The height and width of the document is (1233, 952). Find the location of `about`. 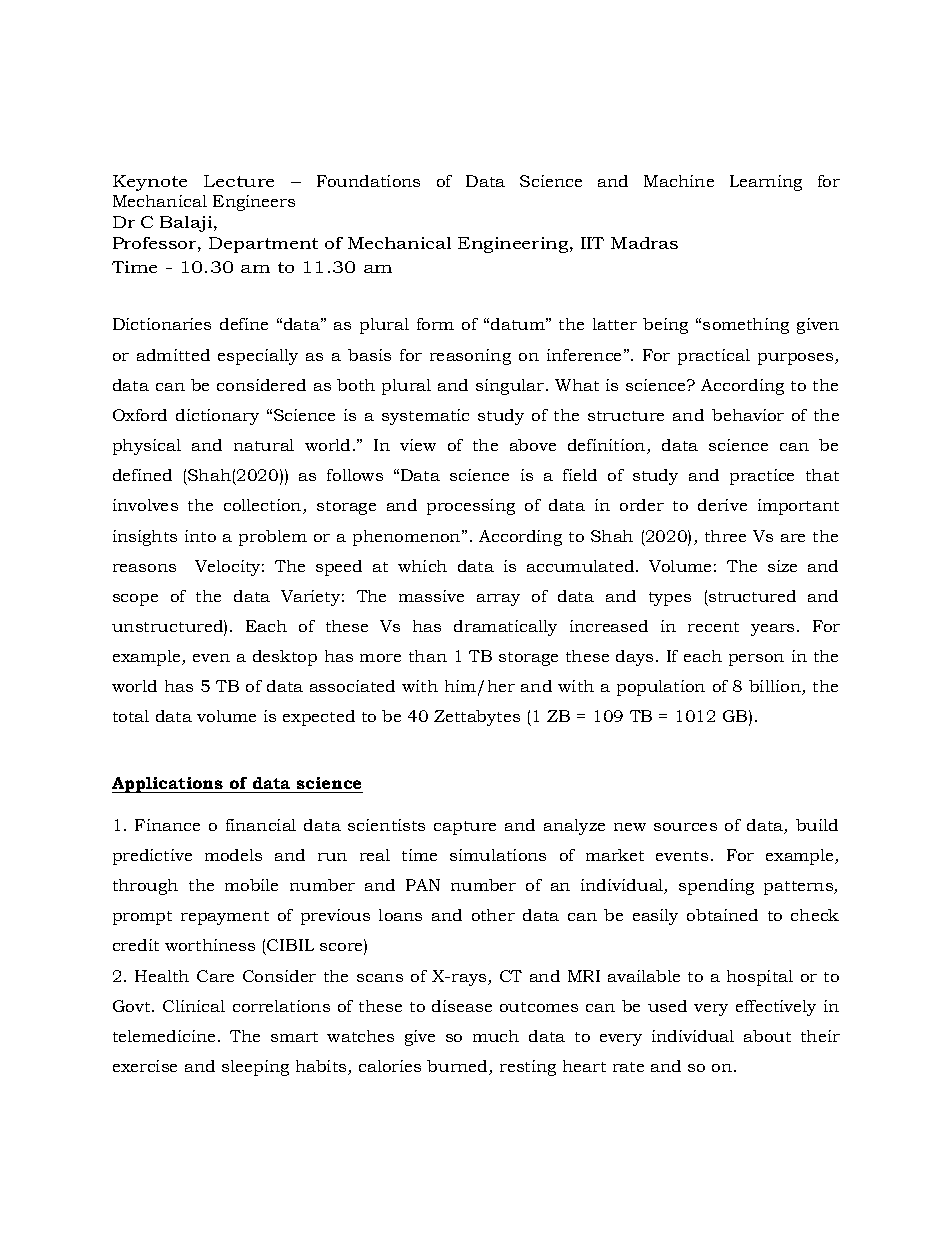

about is located at coordinates (767, 1036).
